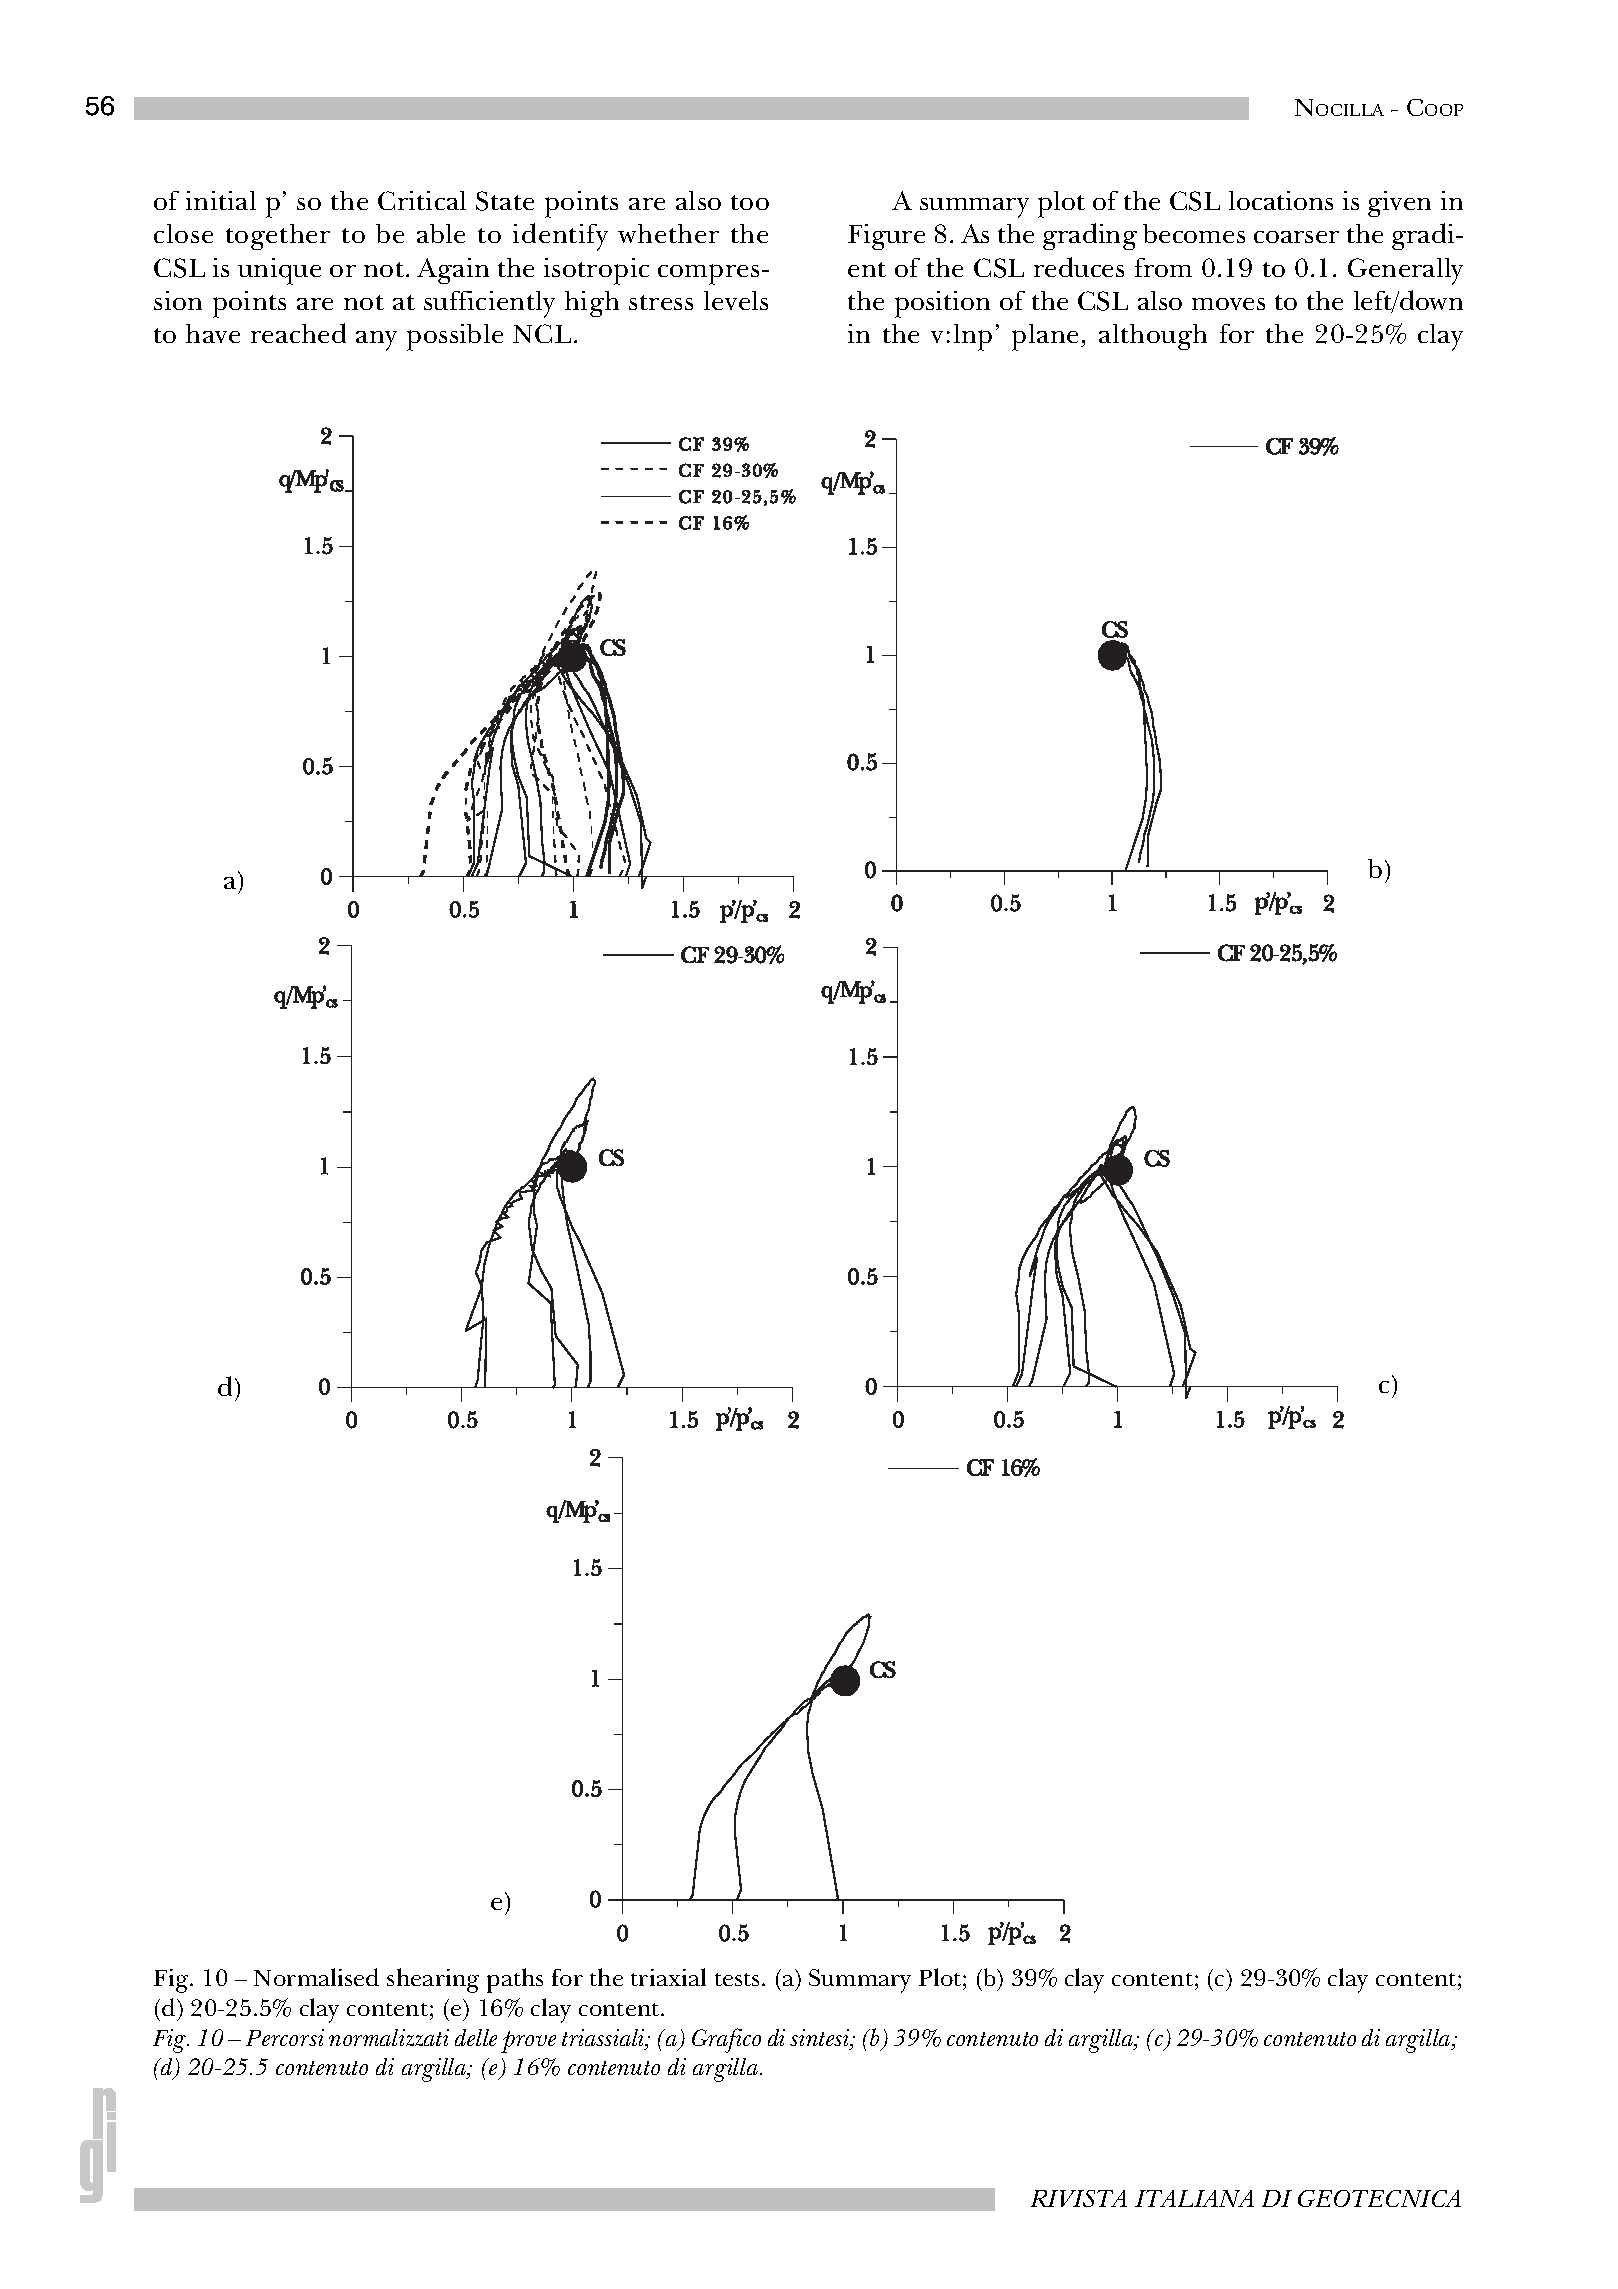 The height and width of the screenshot is (2289, 1618). Describe the element at coordinates (661, 302) in the screenshot. I see `stress` at that location.
